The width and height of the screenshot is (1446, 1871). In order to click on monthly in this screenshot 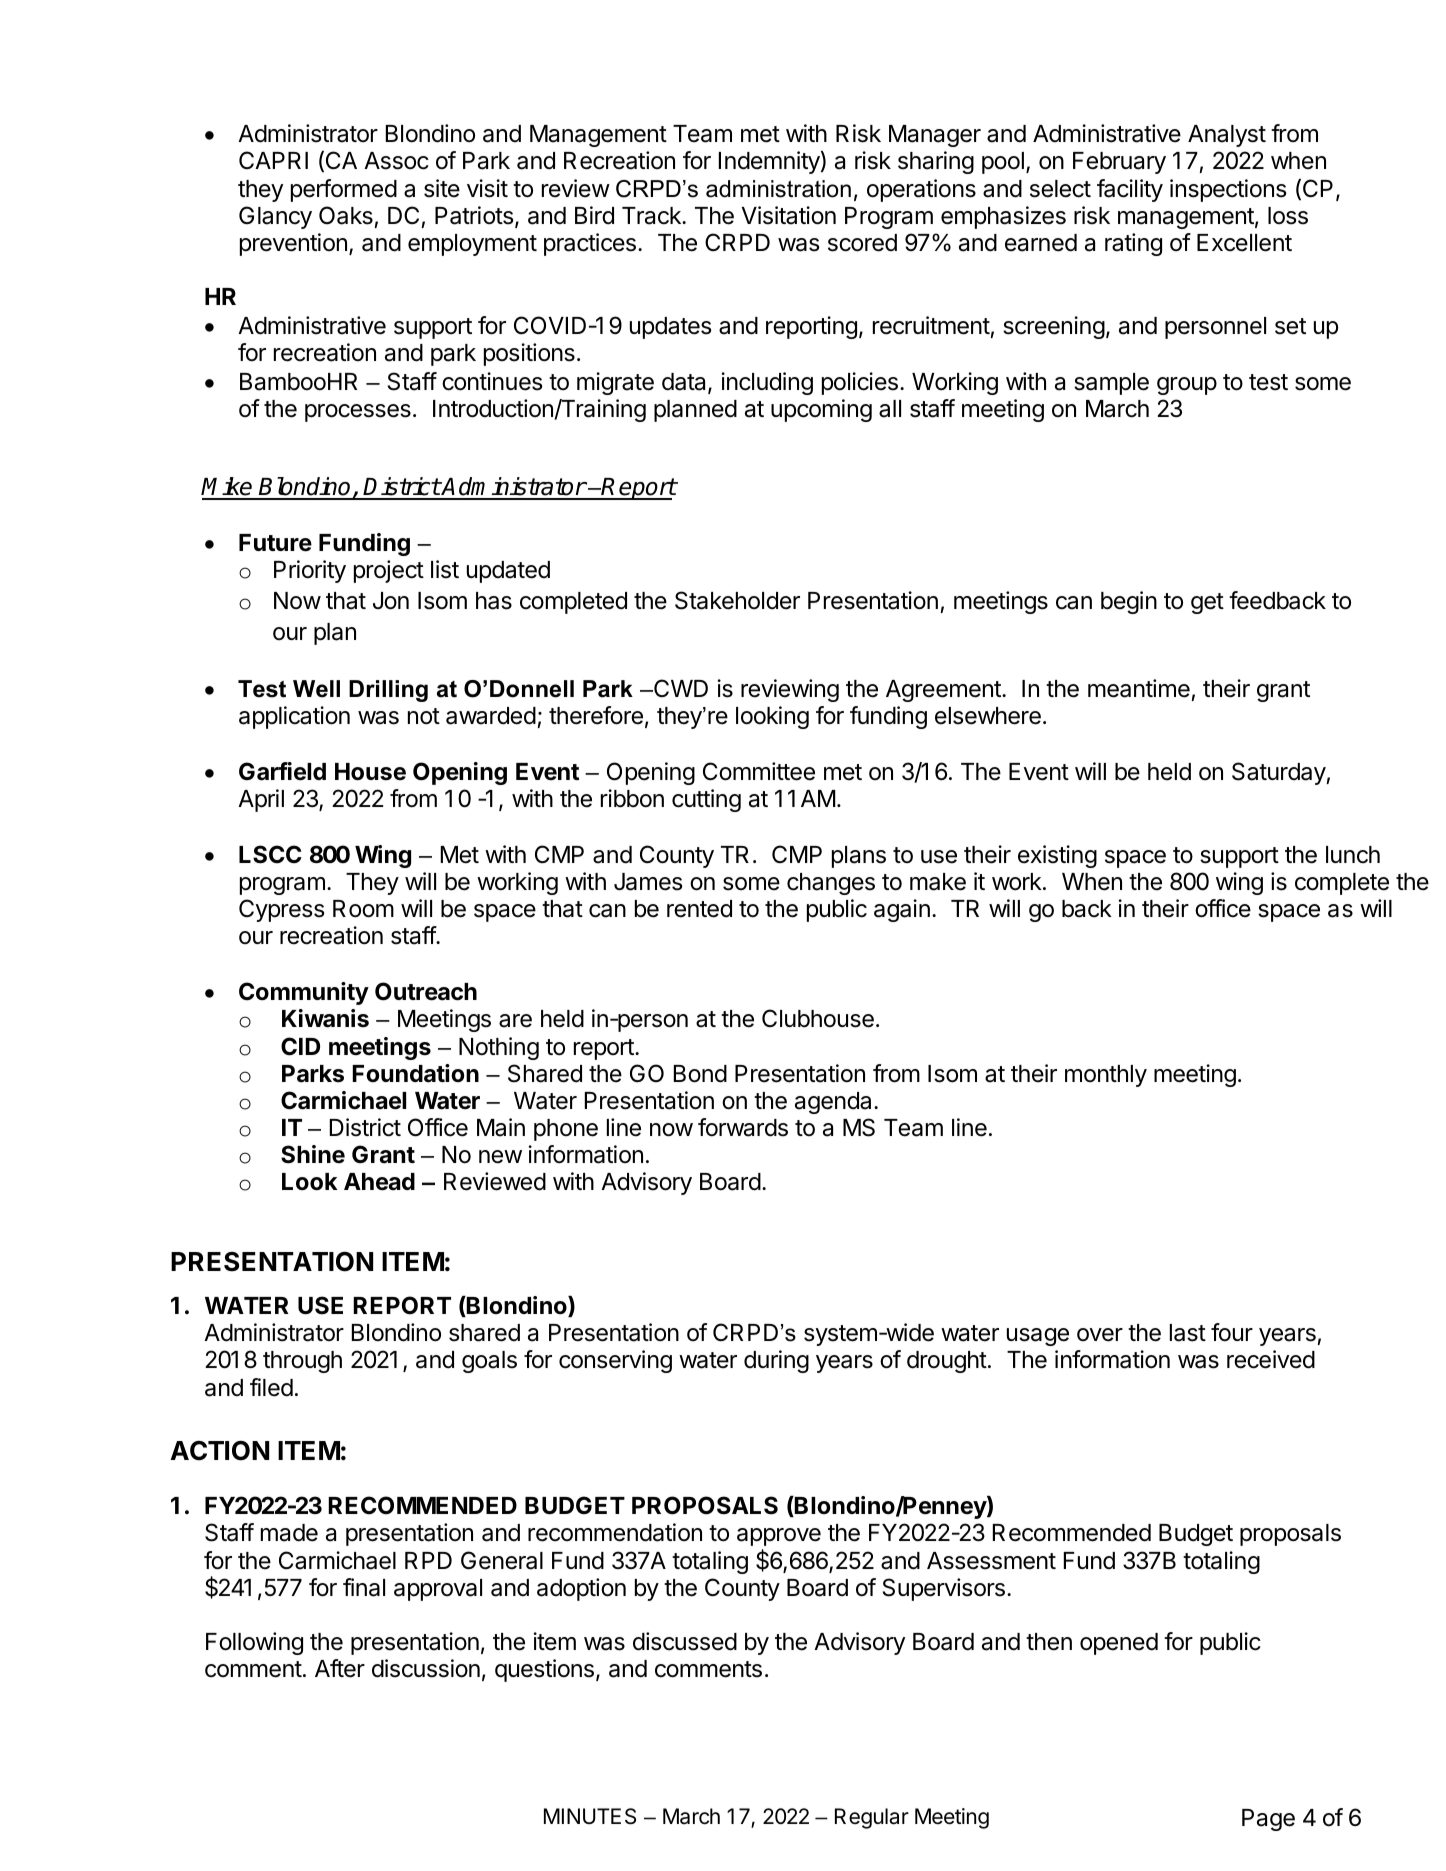, I will do `click(1106, 1076)`.
